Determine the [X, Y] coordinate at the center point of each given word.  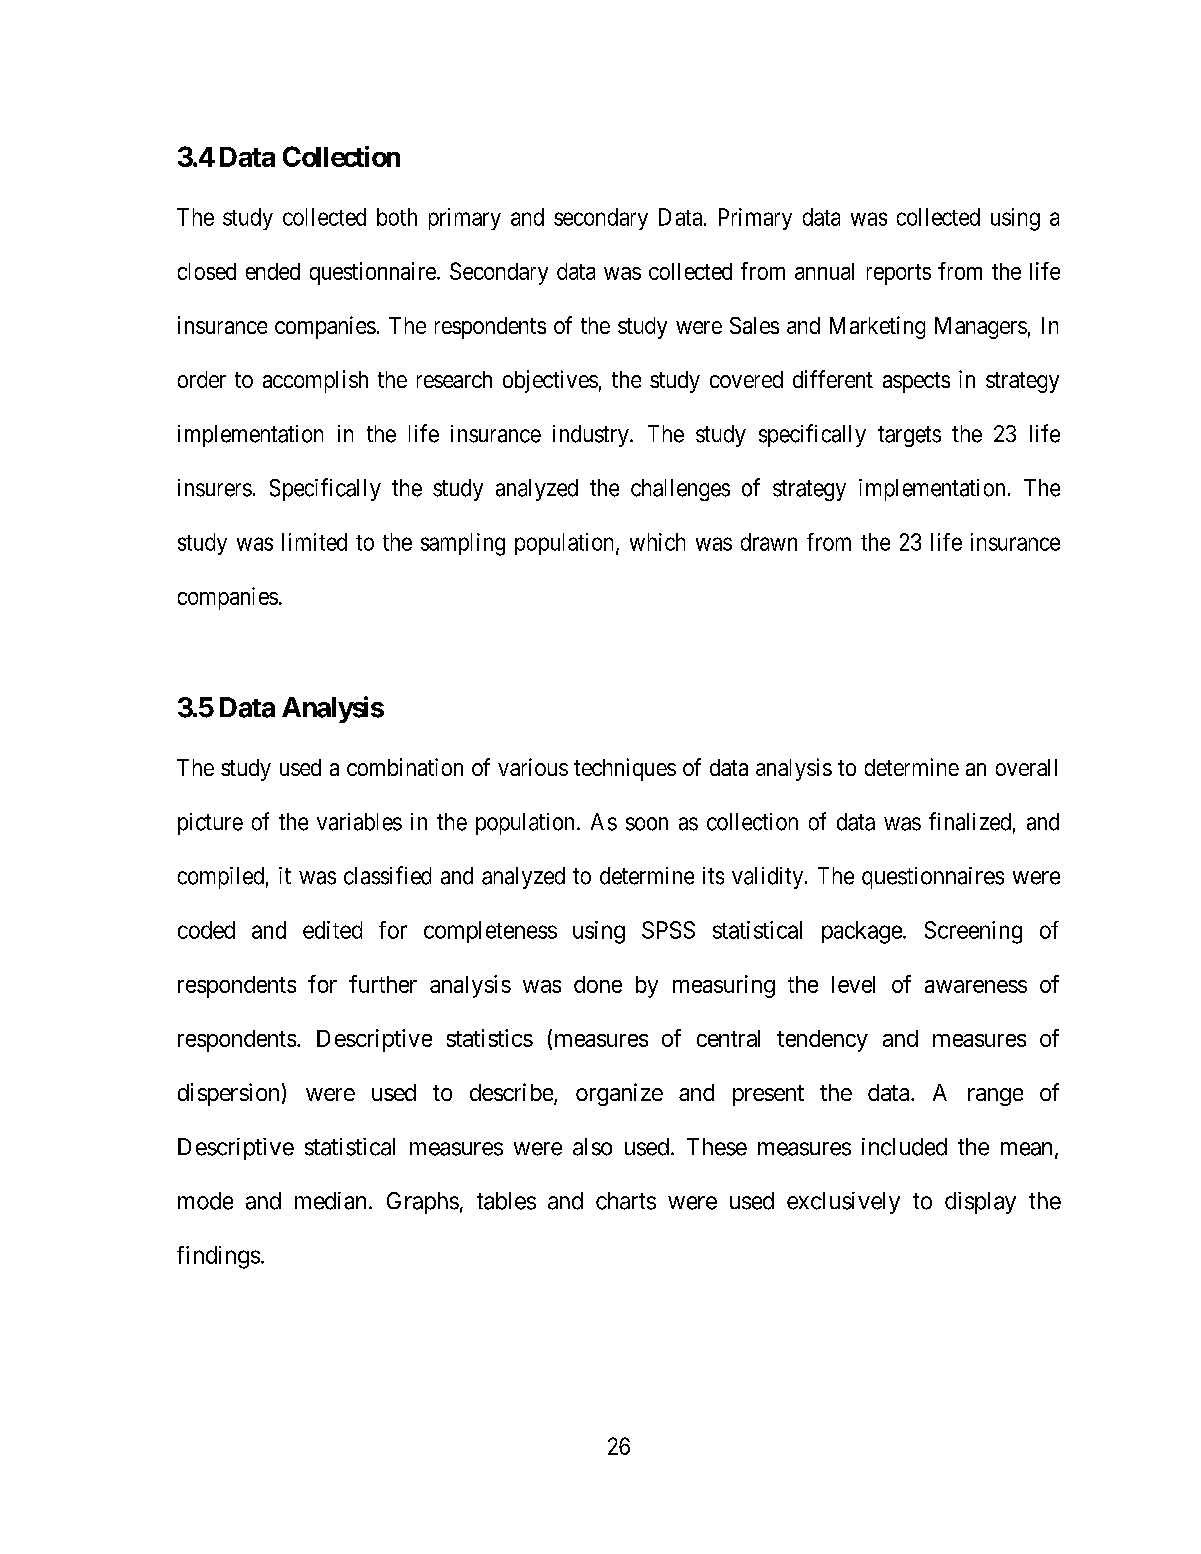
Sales [754, 325]
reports [899, 274]
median [330, 1201]
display [980, 1203]
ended [273, 271]
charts [626, 1201]
